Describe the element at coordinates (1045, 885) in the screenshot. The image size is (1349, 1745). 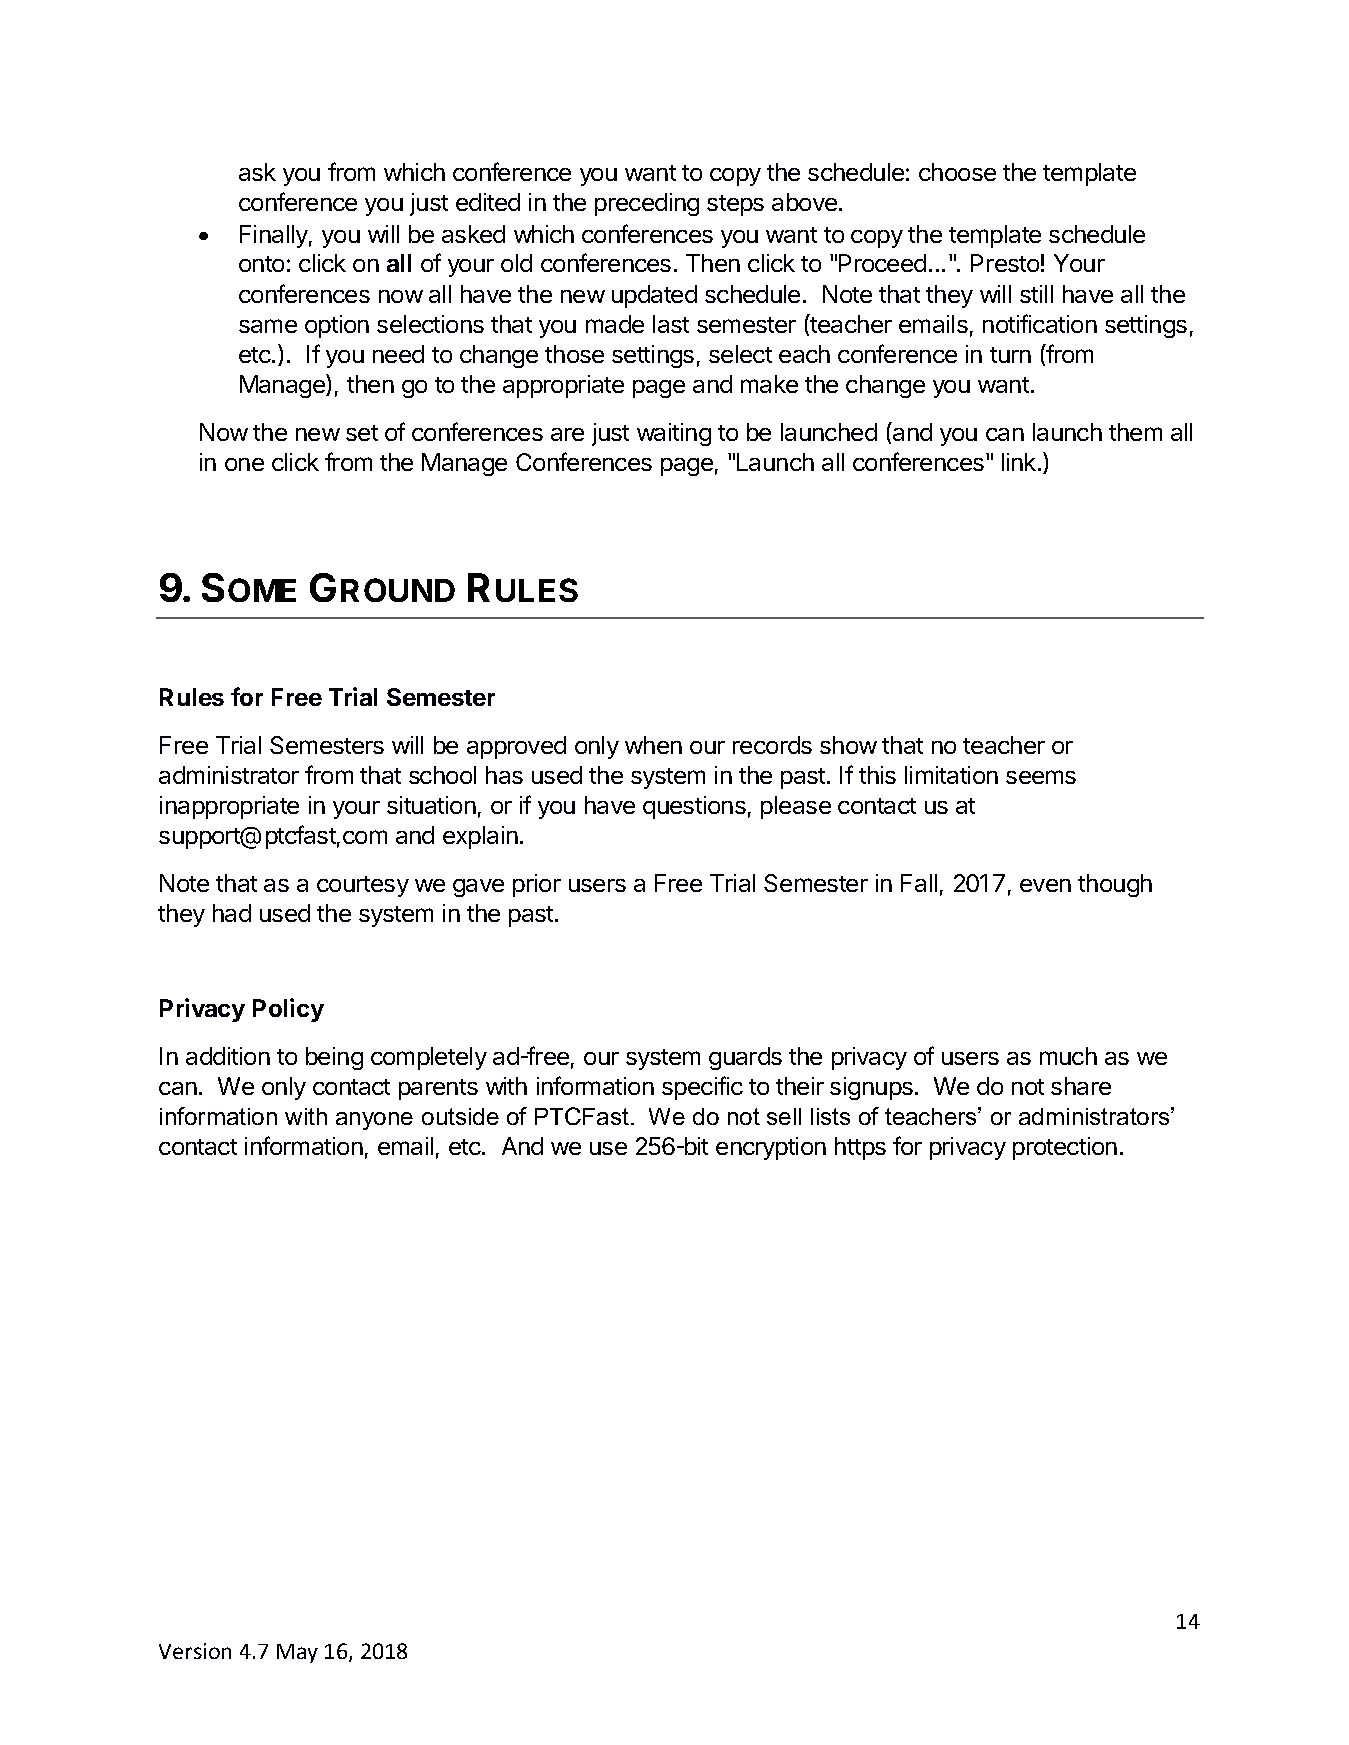
I see `even` at that location.
